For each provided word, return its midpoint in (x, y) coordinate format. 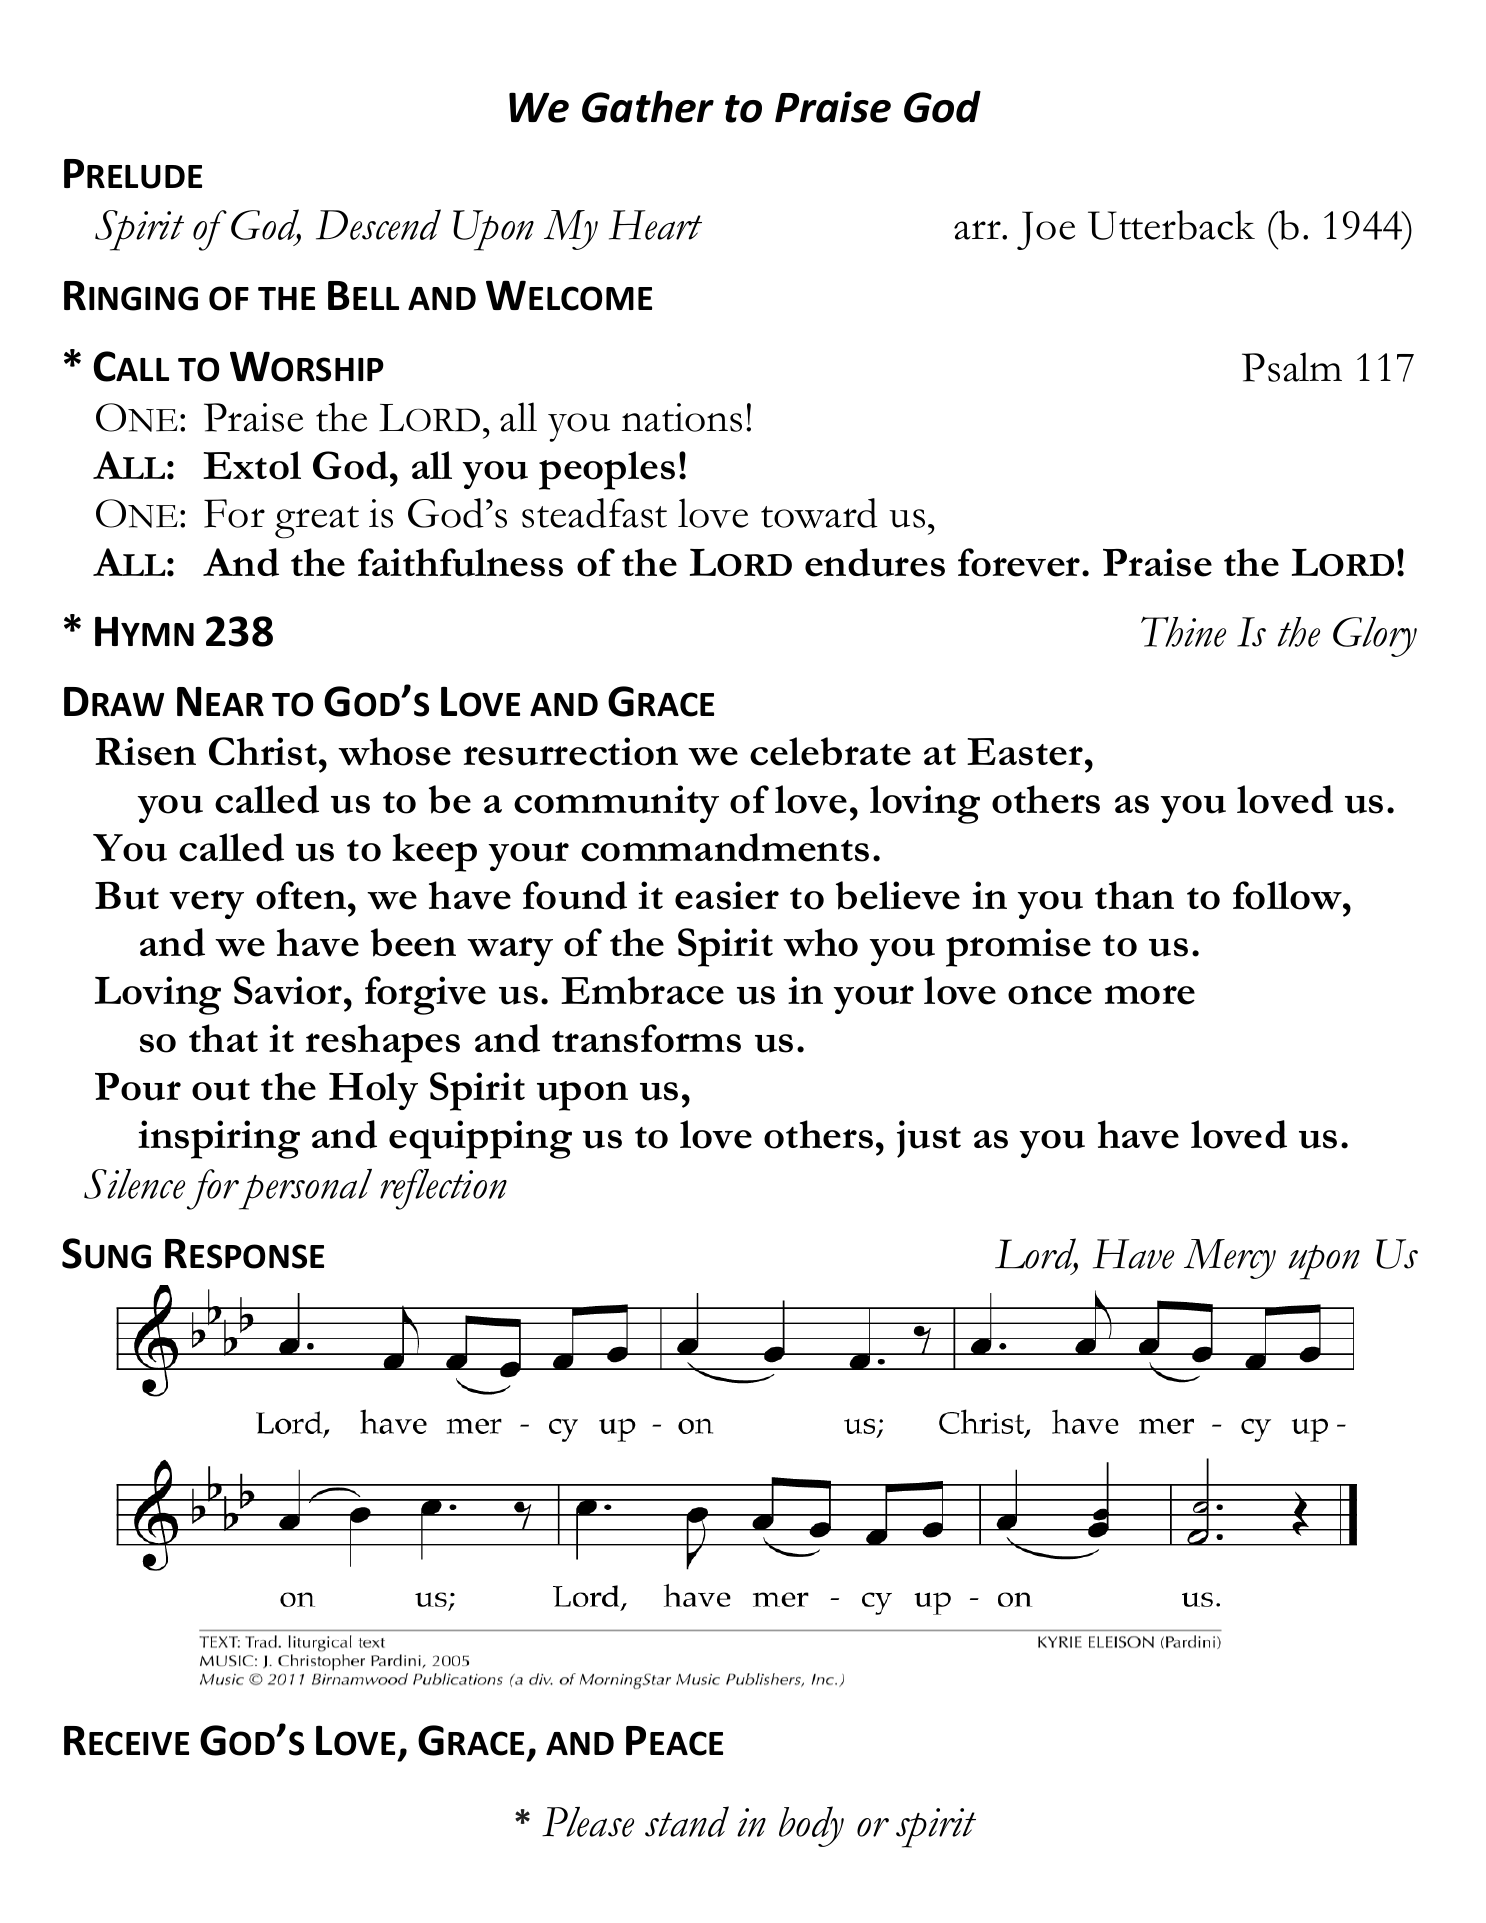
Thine (1183, 631)
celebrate (830, 751)
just (929, 1139)
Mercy (1230, 1259)
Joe (1046, 230)
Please (588, 1822)
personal (305, 1189)
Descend (378, 224)
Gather (648, 106)
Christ (264, 751)
